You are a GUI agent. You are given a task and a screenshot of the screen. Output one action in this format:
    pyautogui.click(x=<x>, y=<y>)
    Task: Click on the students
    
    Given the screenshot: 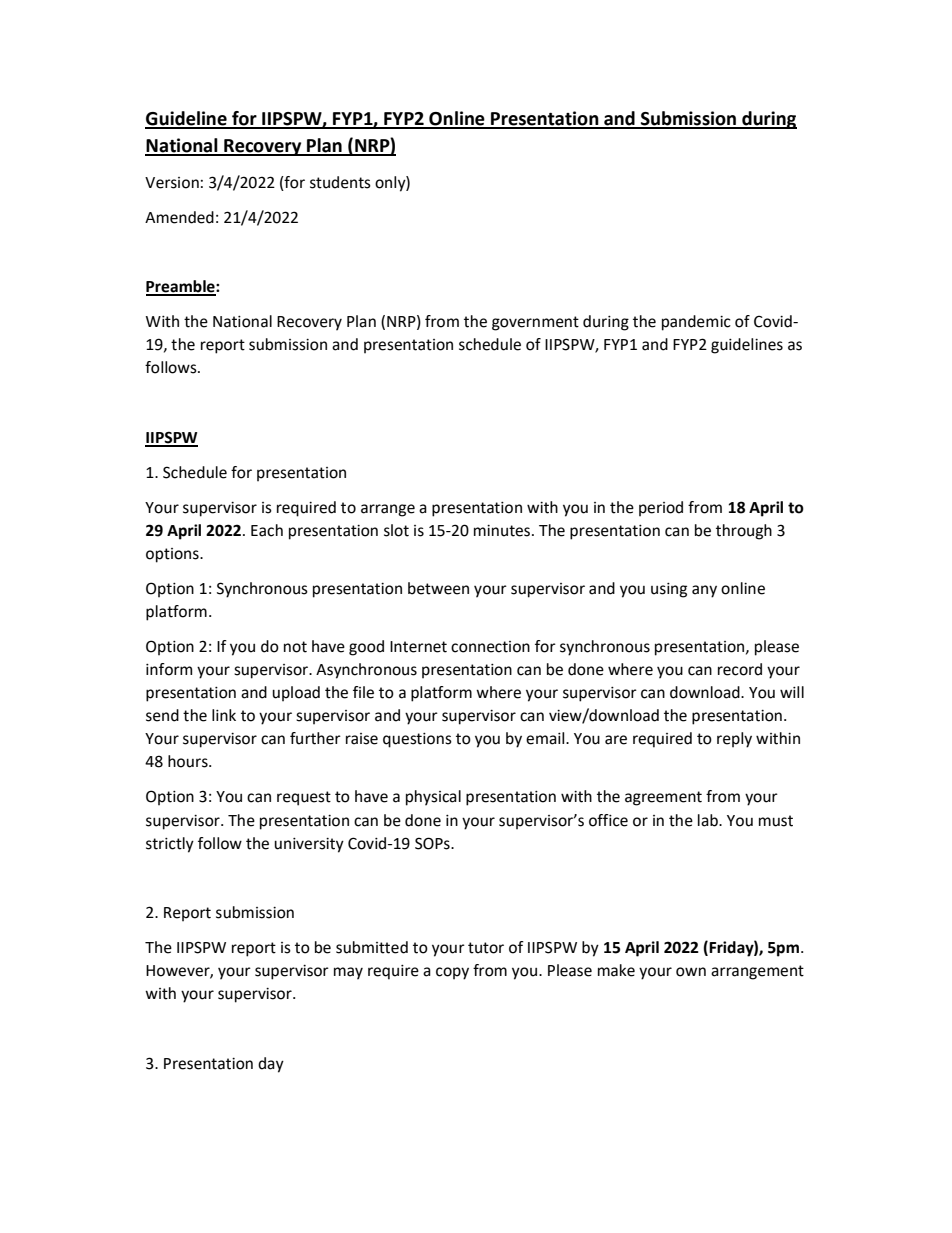 What is the action you would take?
    pyautogui.click(x=340, y=182)
